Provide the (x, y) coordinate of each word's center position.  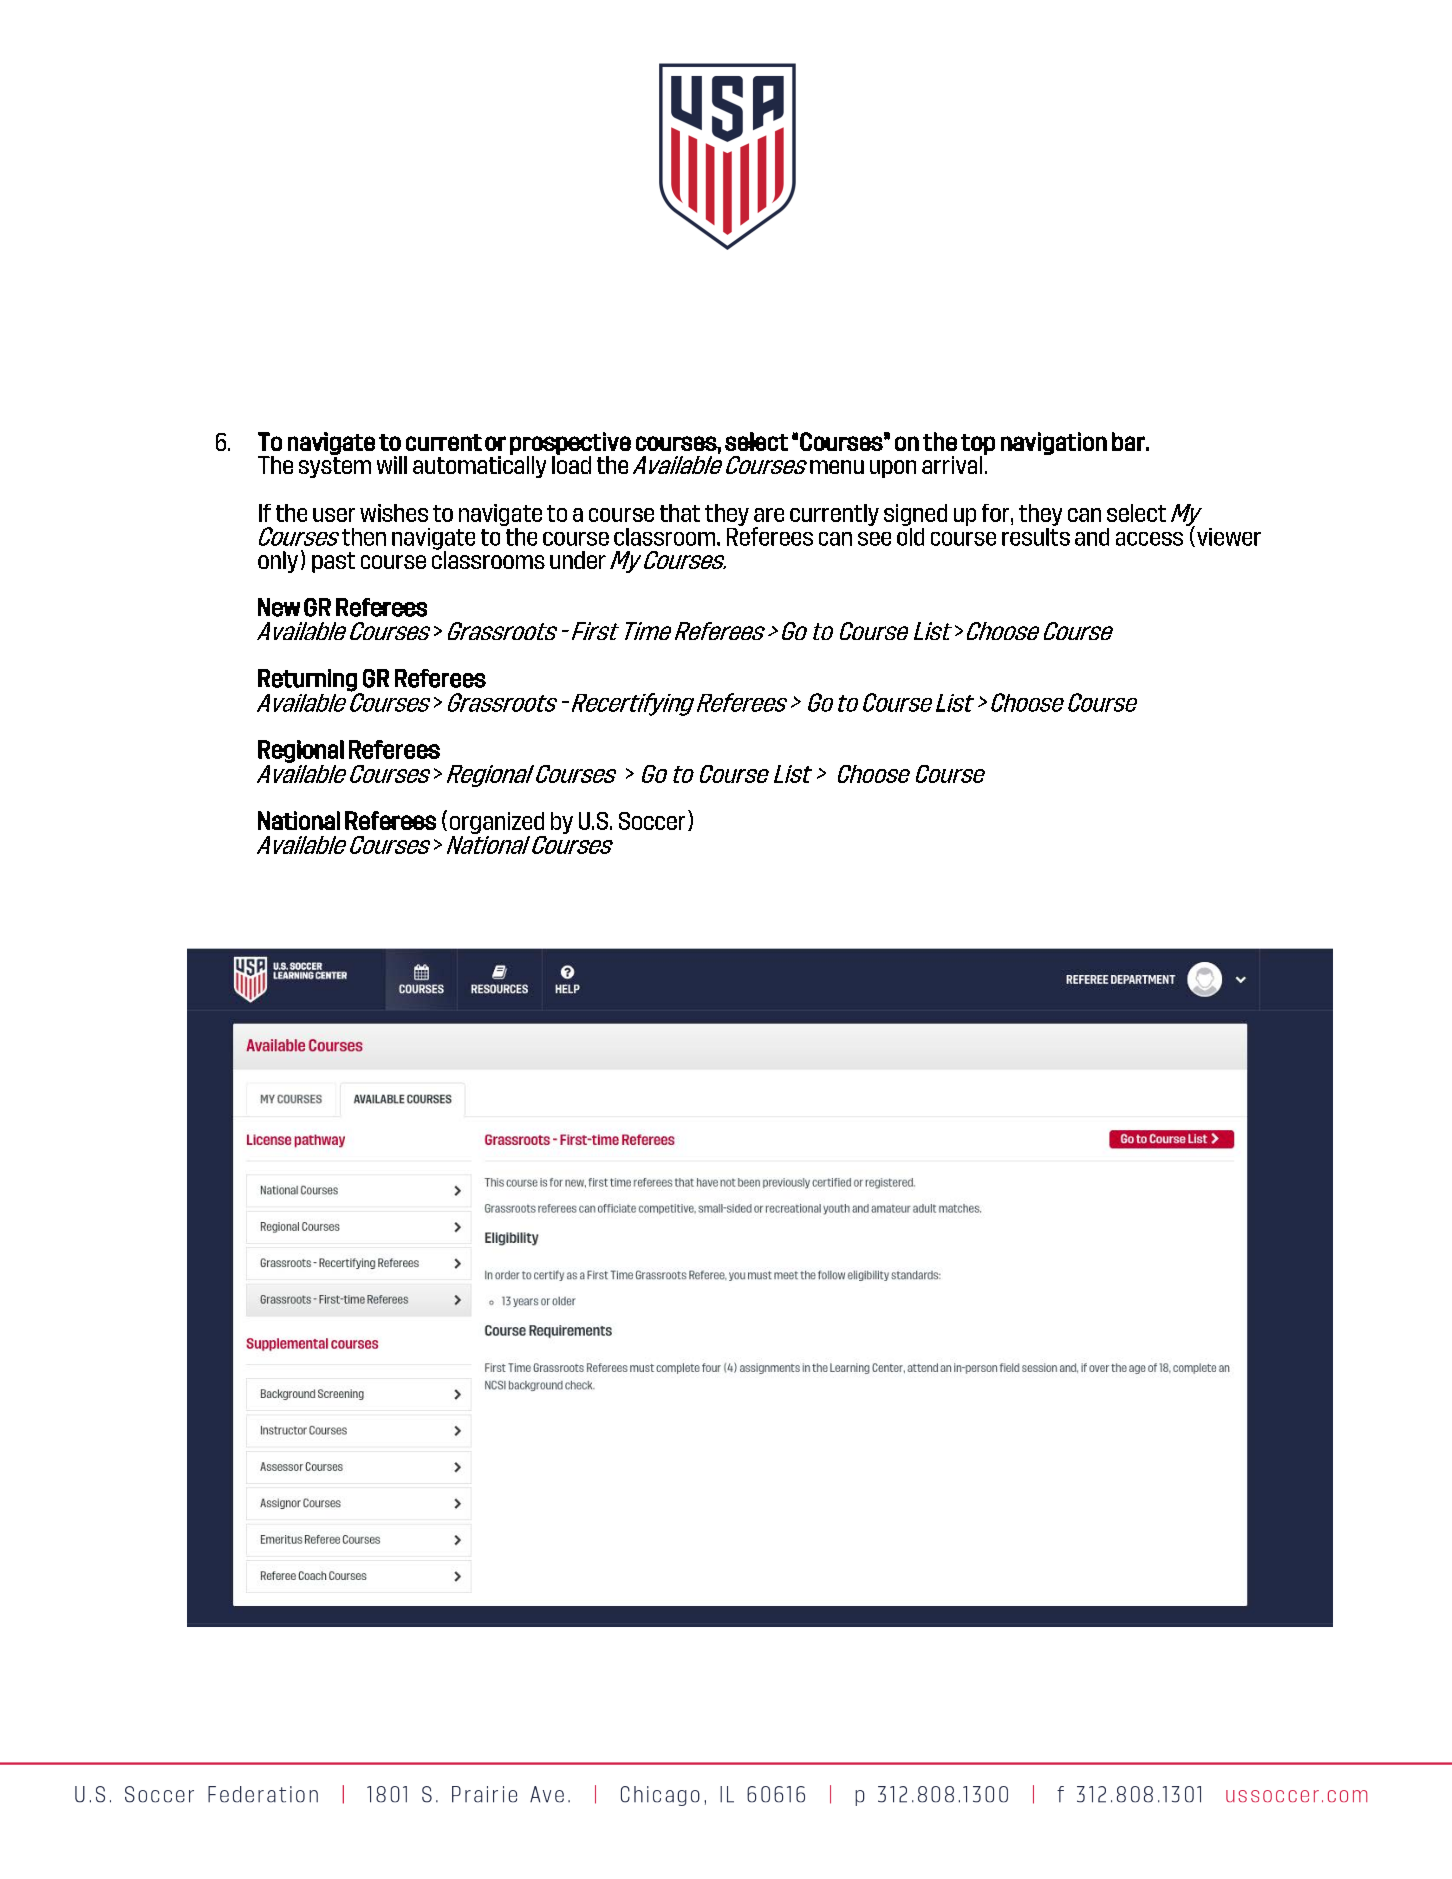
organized (497, 823)
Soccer (652, 821)
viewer (1229, 537)
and (1092, 537)
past (333, 562)
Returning (307, 680)
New (279, 607)
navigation (1054, 443)
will (392, 465)
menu (837, 467)
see (874, 539)
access (1149, 539)
